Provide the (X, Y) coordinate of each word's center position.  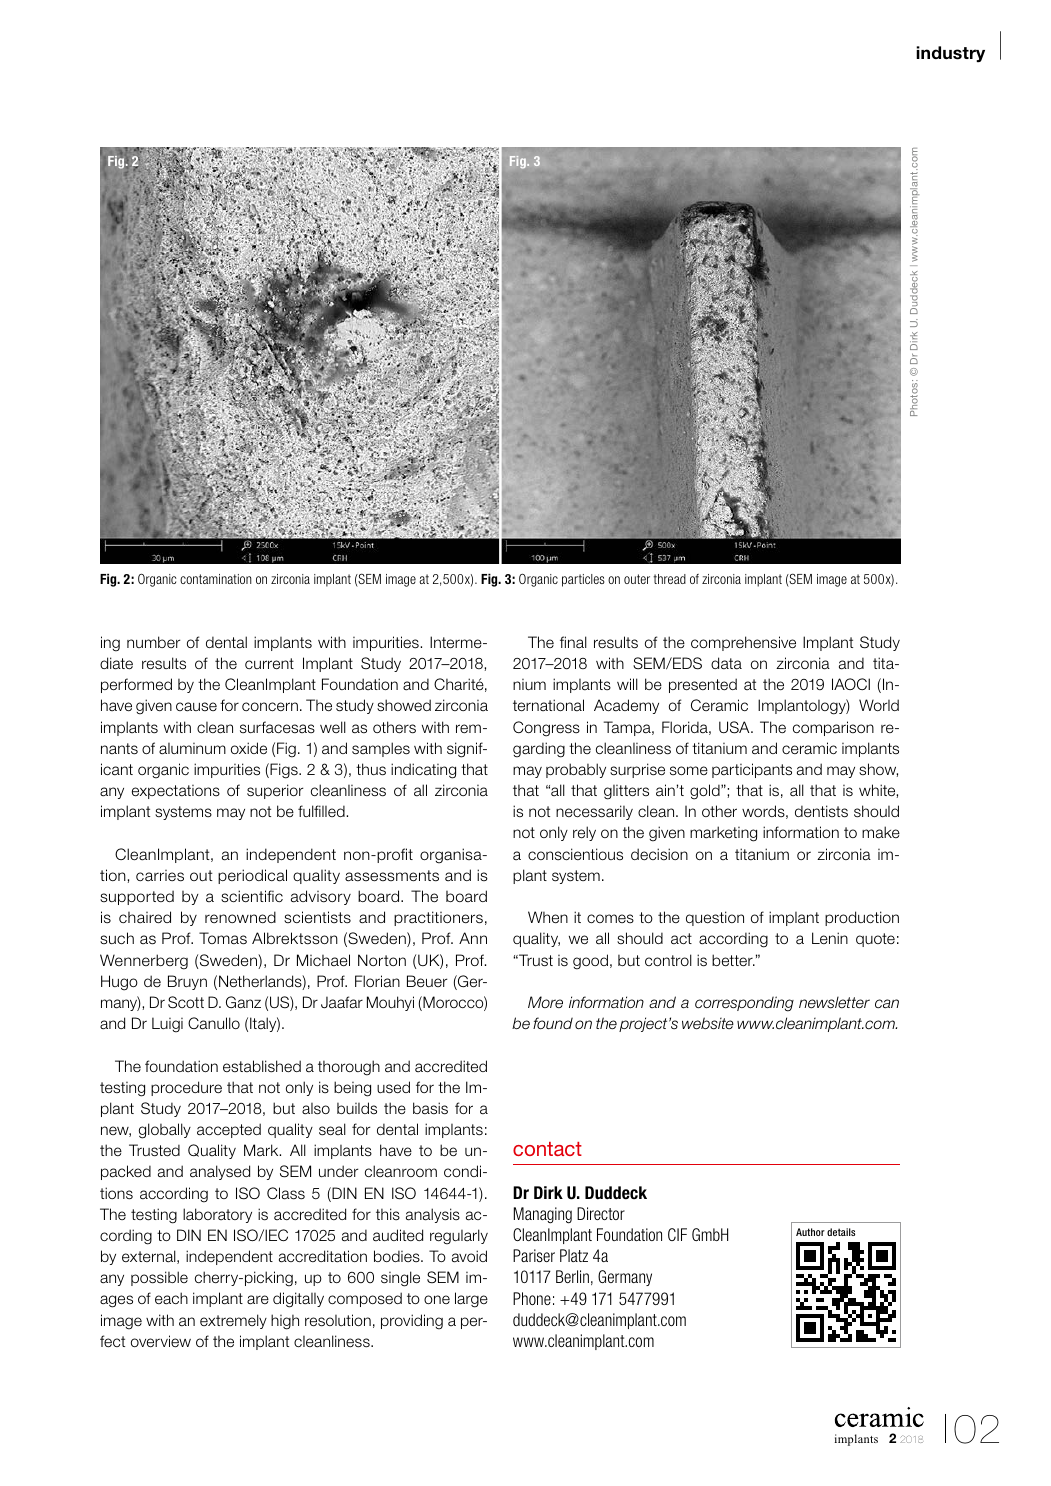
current (269, 664)
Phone (532, 1298)
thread (669, 579)
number (153, 642)
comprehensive (743, 643)
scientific (252, 896)
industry (950, 54)
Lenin (830, 938)
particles (583, 580)
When (548, 917)
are (258, 1300)
